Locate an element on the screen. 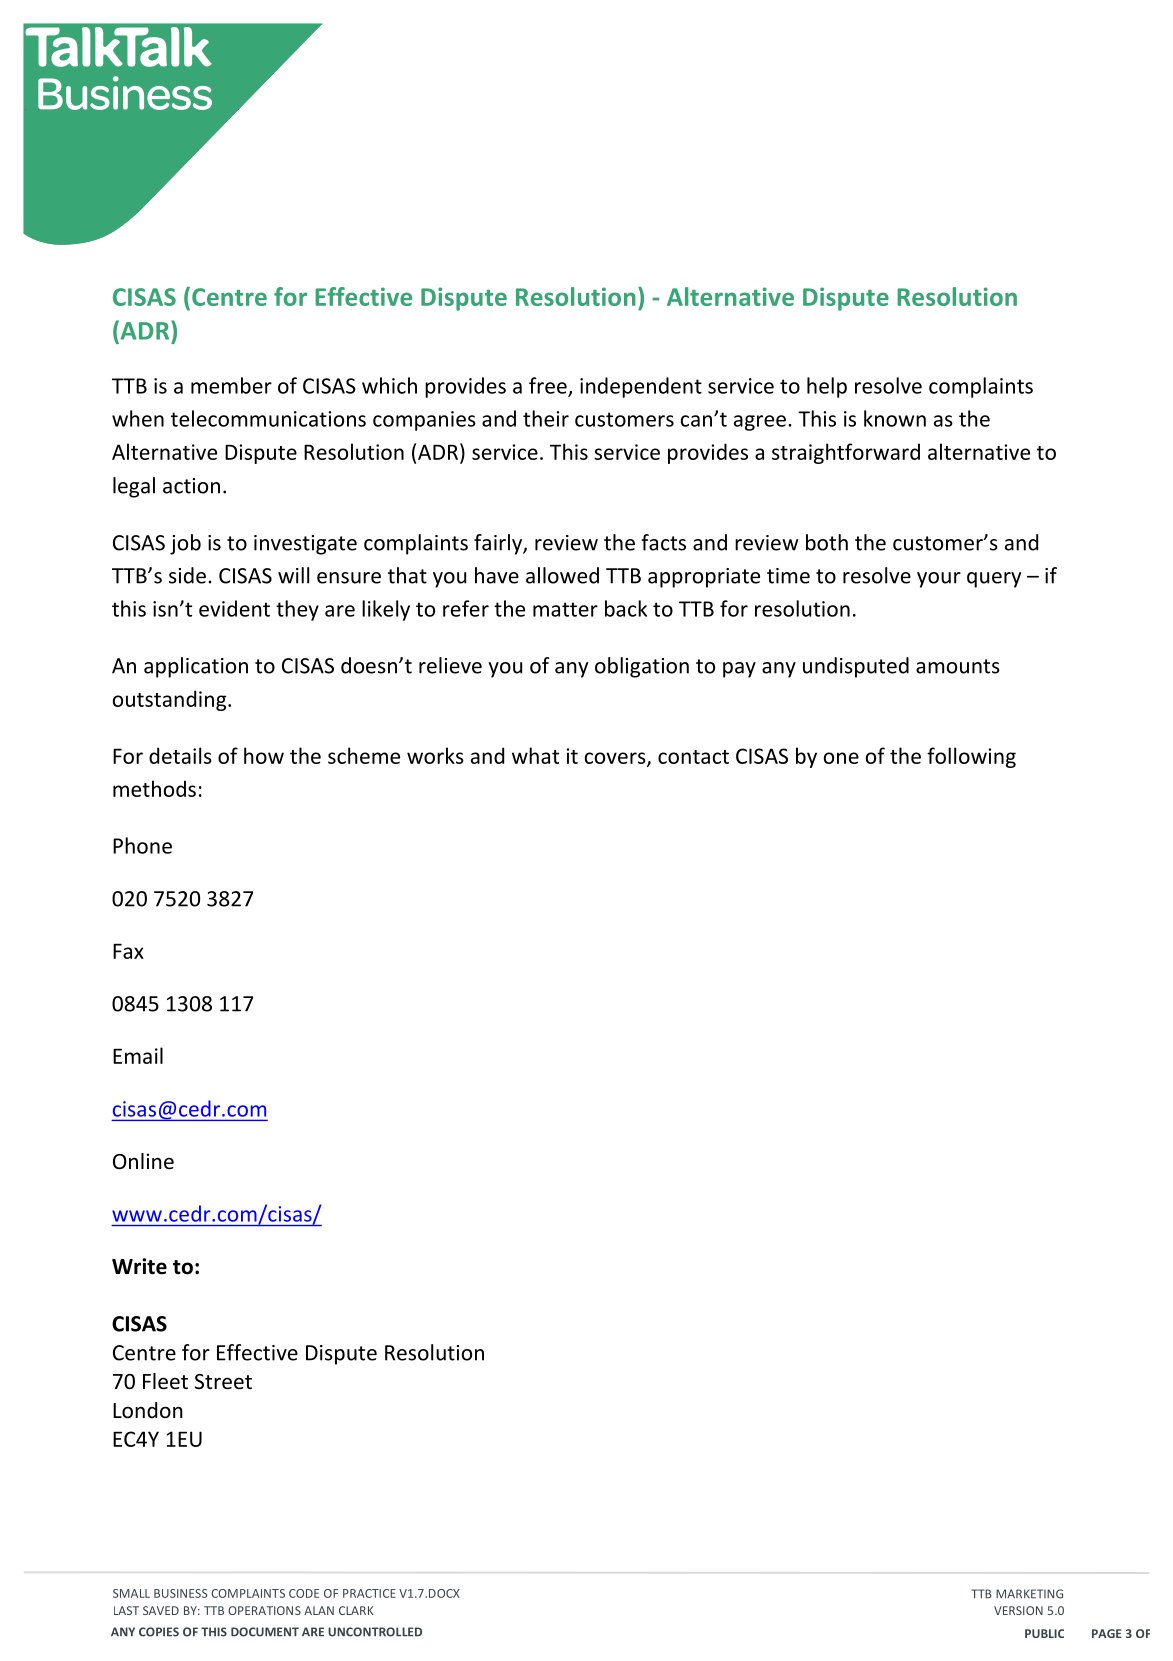 The height and width of the screenshot is (1661, 1173). Online is located at coordinates (143, 1161).
